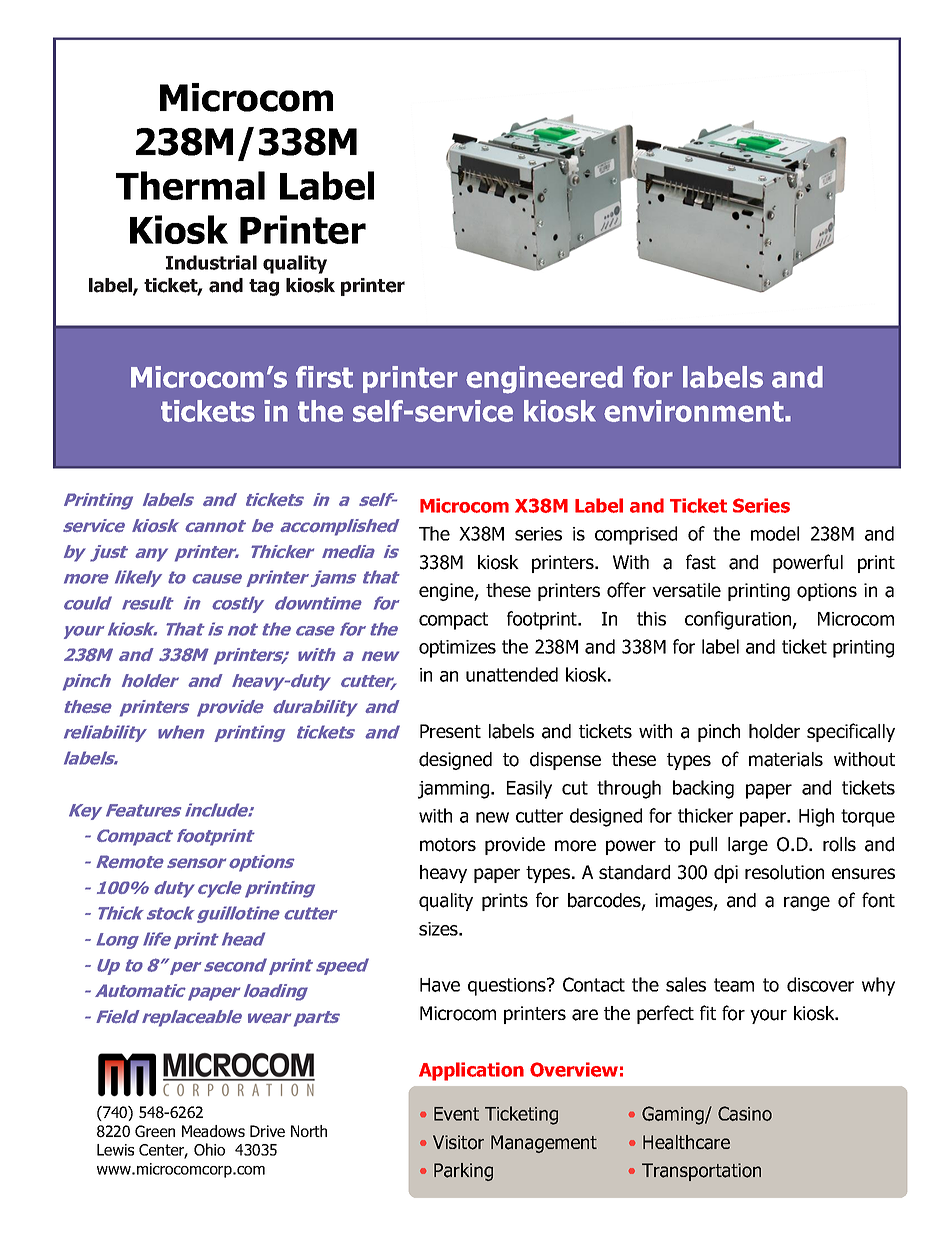 This image has height=1233, width=952. I want to click on tag, so click(264, 287).
